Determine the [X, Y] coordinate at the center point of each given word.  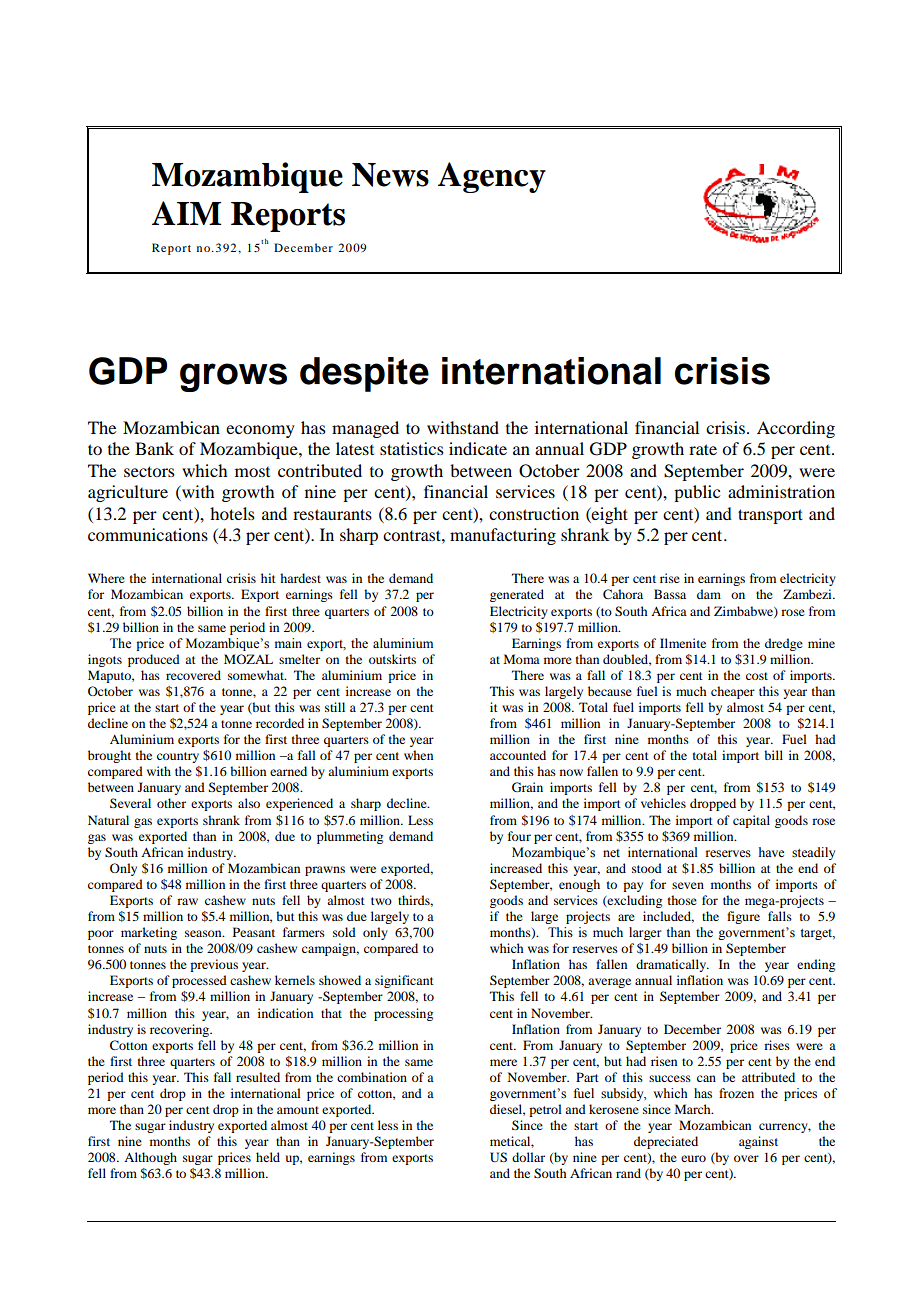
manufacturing [503, 536]
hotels [232, 513]
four [519, 836]
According [796, 429]
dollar [528, 1157]
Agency [492, 177]
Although [150, 1158]
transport [770, 516]
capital [751, 821]
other [171, 803]
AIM [186, 213]
